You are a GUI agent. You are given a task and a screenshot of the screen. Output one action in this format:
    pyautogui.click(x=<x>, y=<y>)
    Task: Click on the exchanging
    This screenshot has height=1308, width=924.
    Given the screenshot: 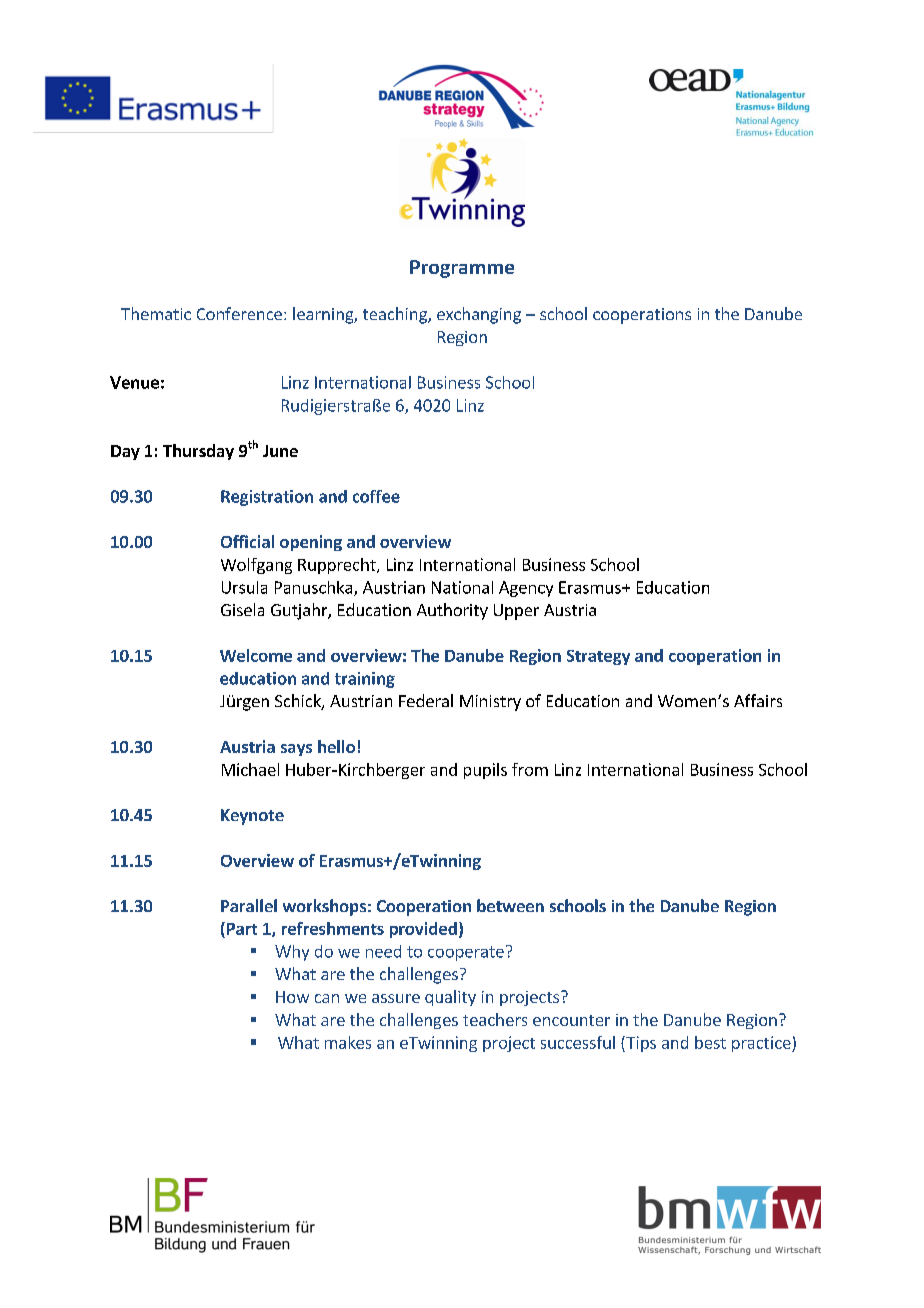 What is the action you would take?
    pyautogui.click(x=479, y=315)
